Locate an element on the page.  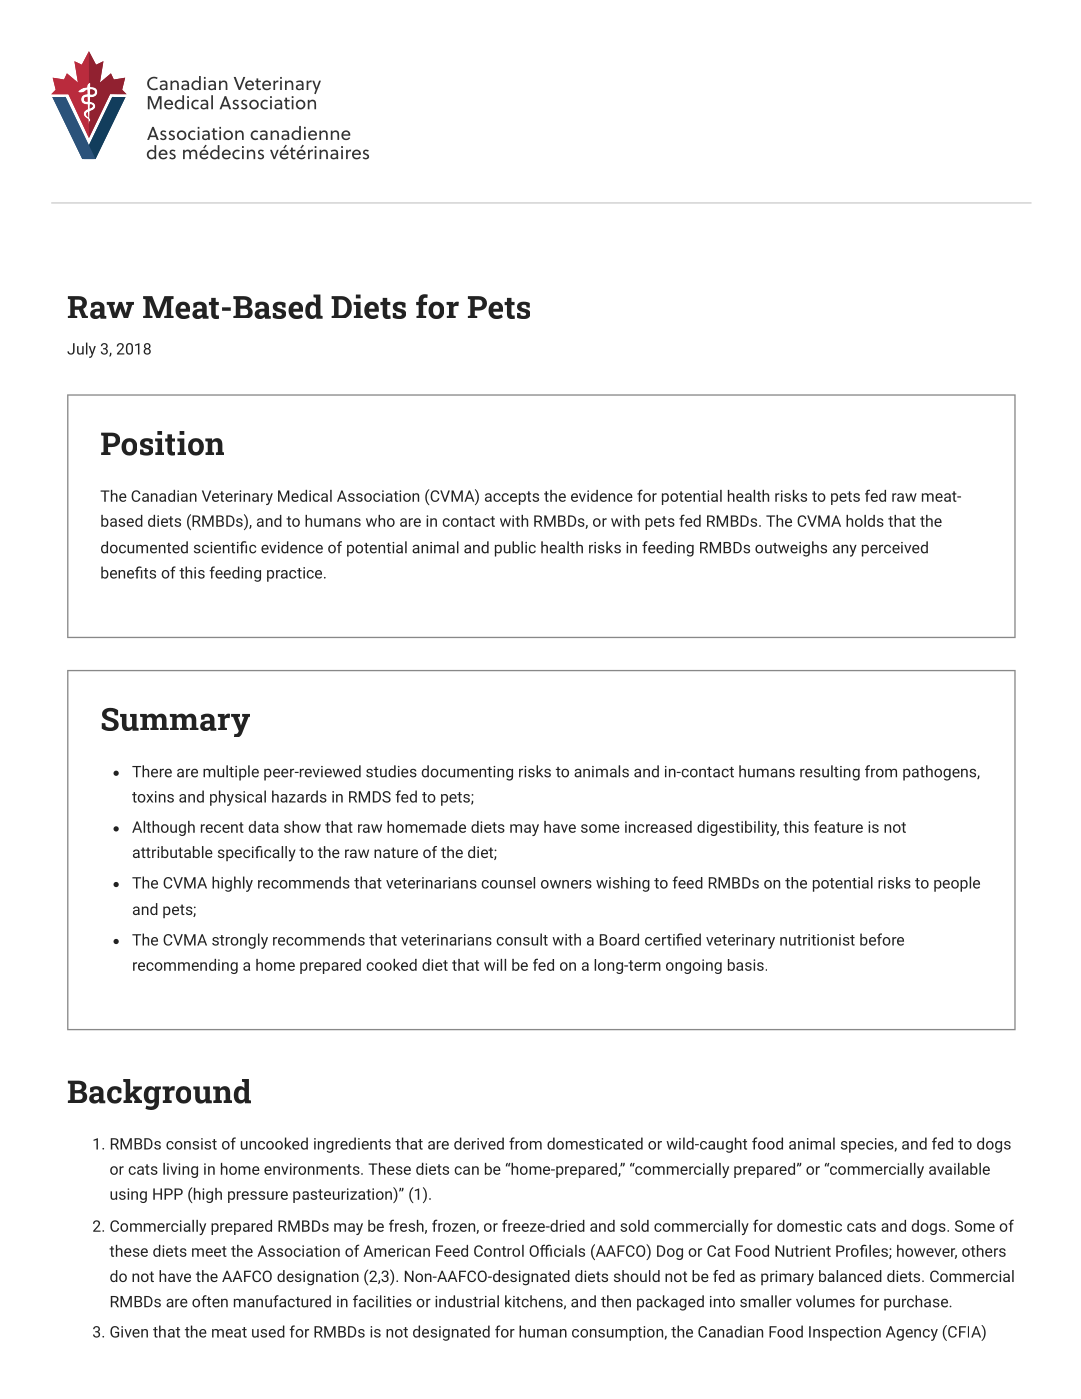
accepts is located at coordinates (512, 498).
